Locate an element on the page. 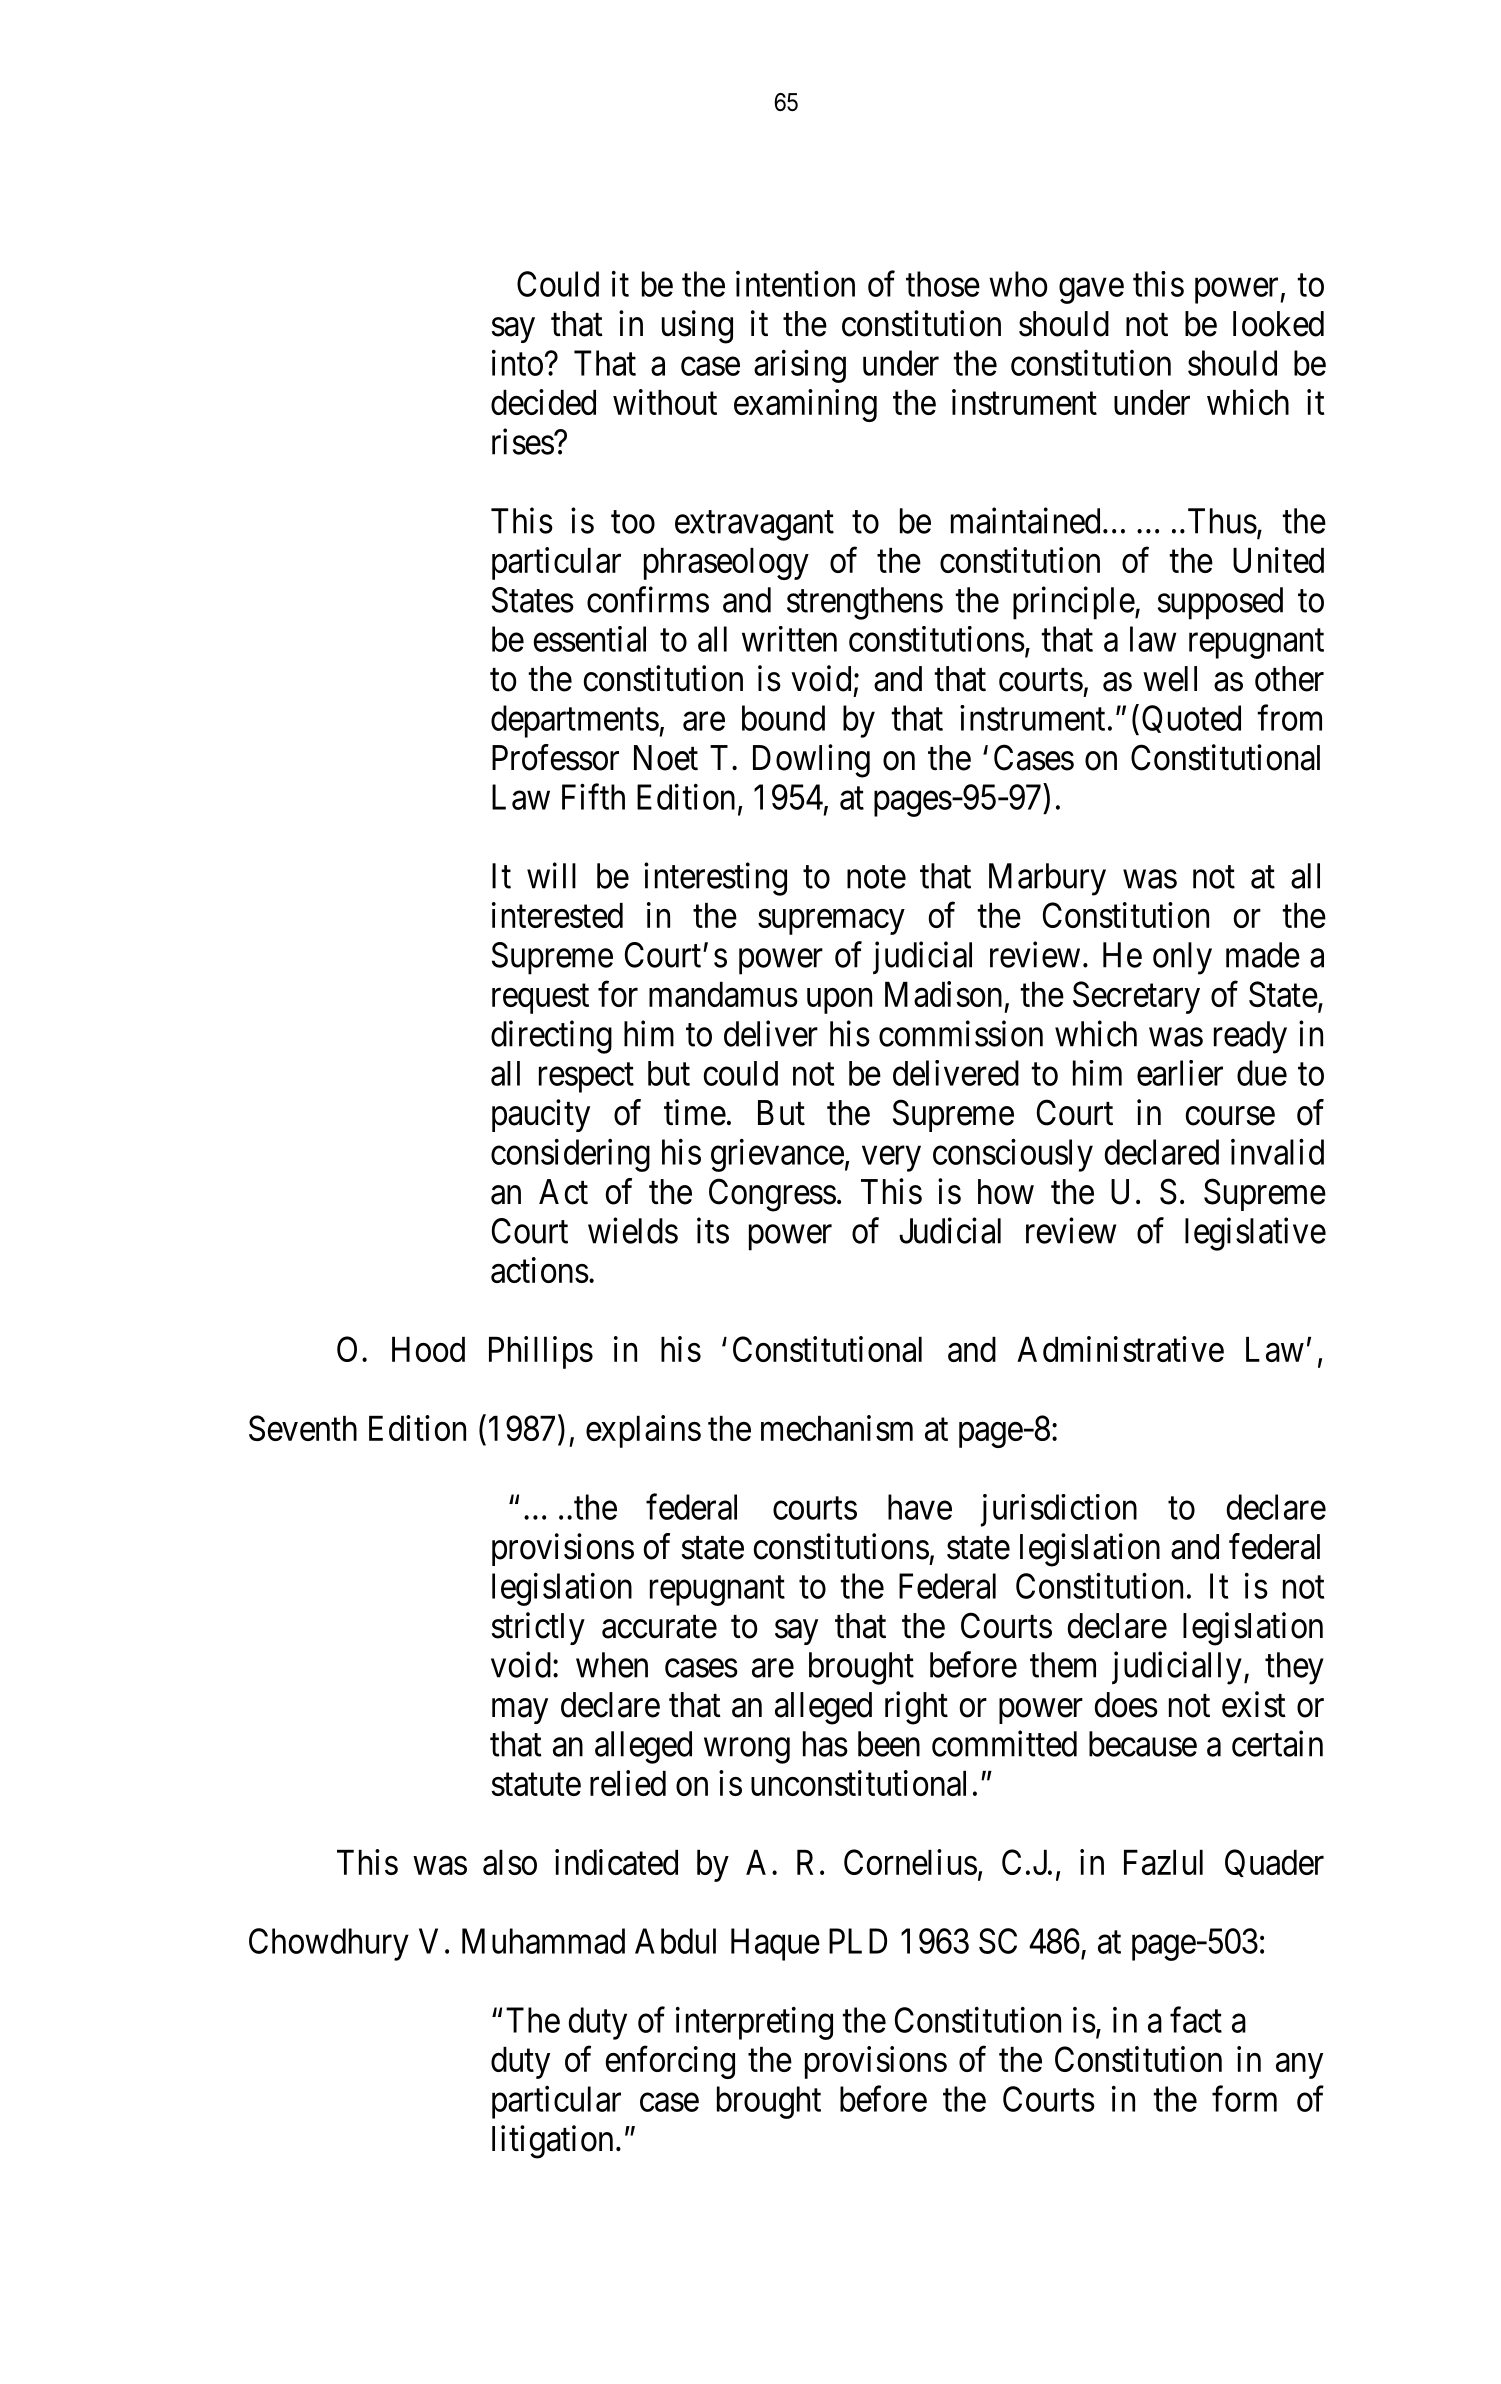  into is located at coordinates (517, 363).
